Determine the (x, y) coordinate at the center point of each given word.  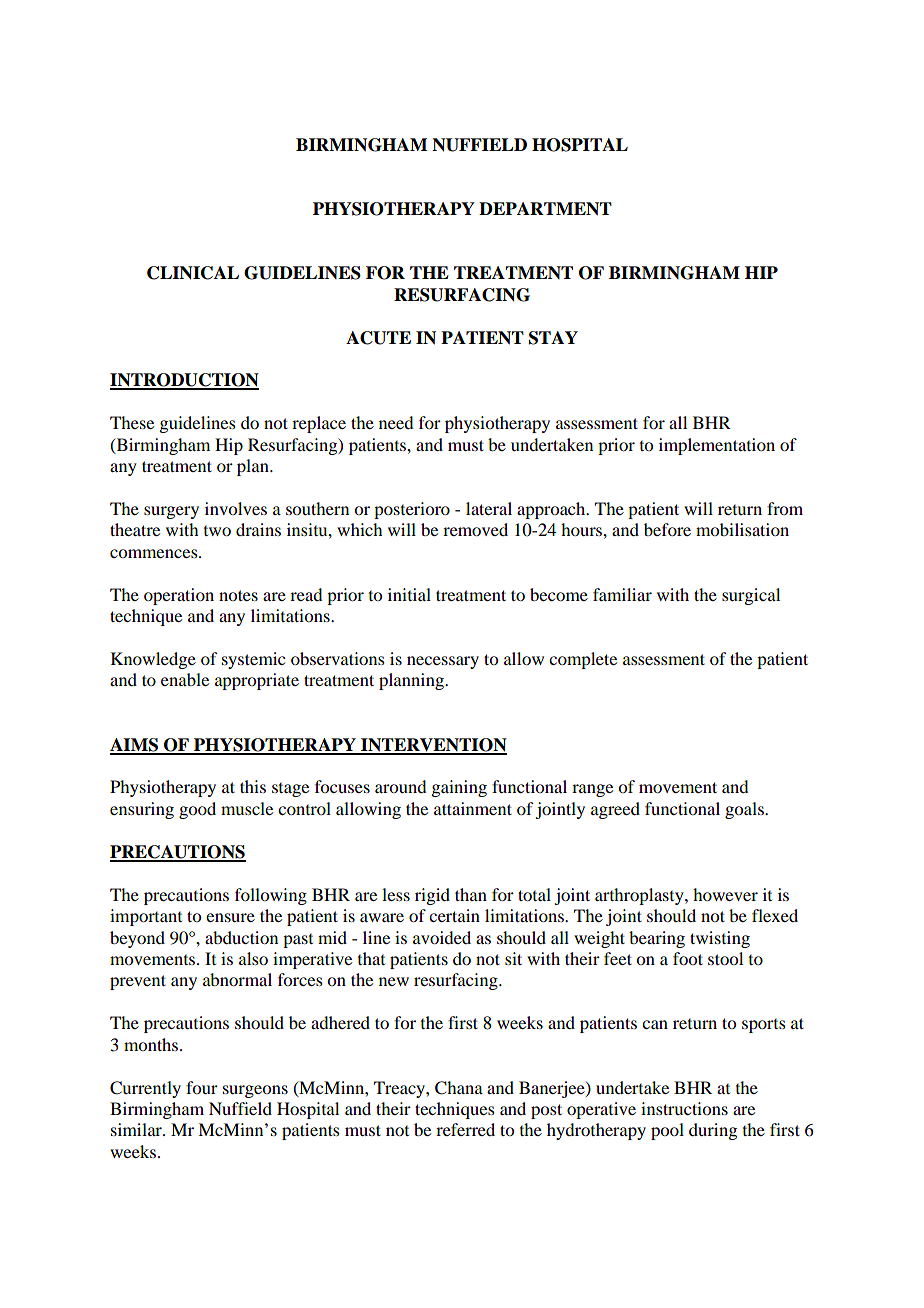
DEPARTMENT (545, 209)
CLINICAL (193, 273)
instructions (684, 1108)
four (202, 1087)
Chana (459, 1088)
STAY (553, 338)
